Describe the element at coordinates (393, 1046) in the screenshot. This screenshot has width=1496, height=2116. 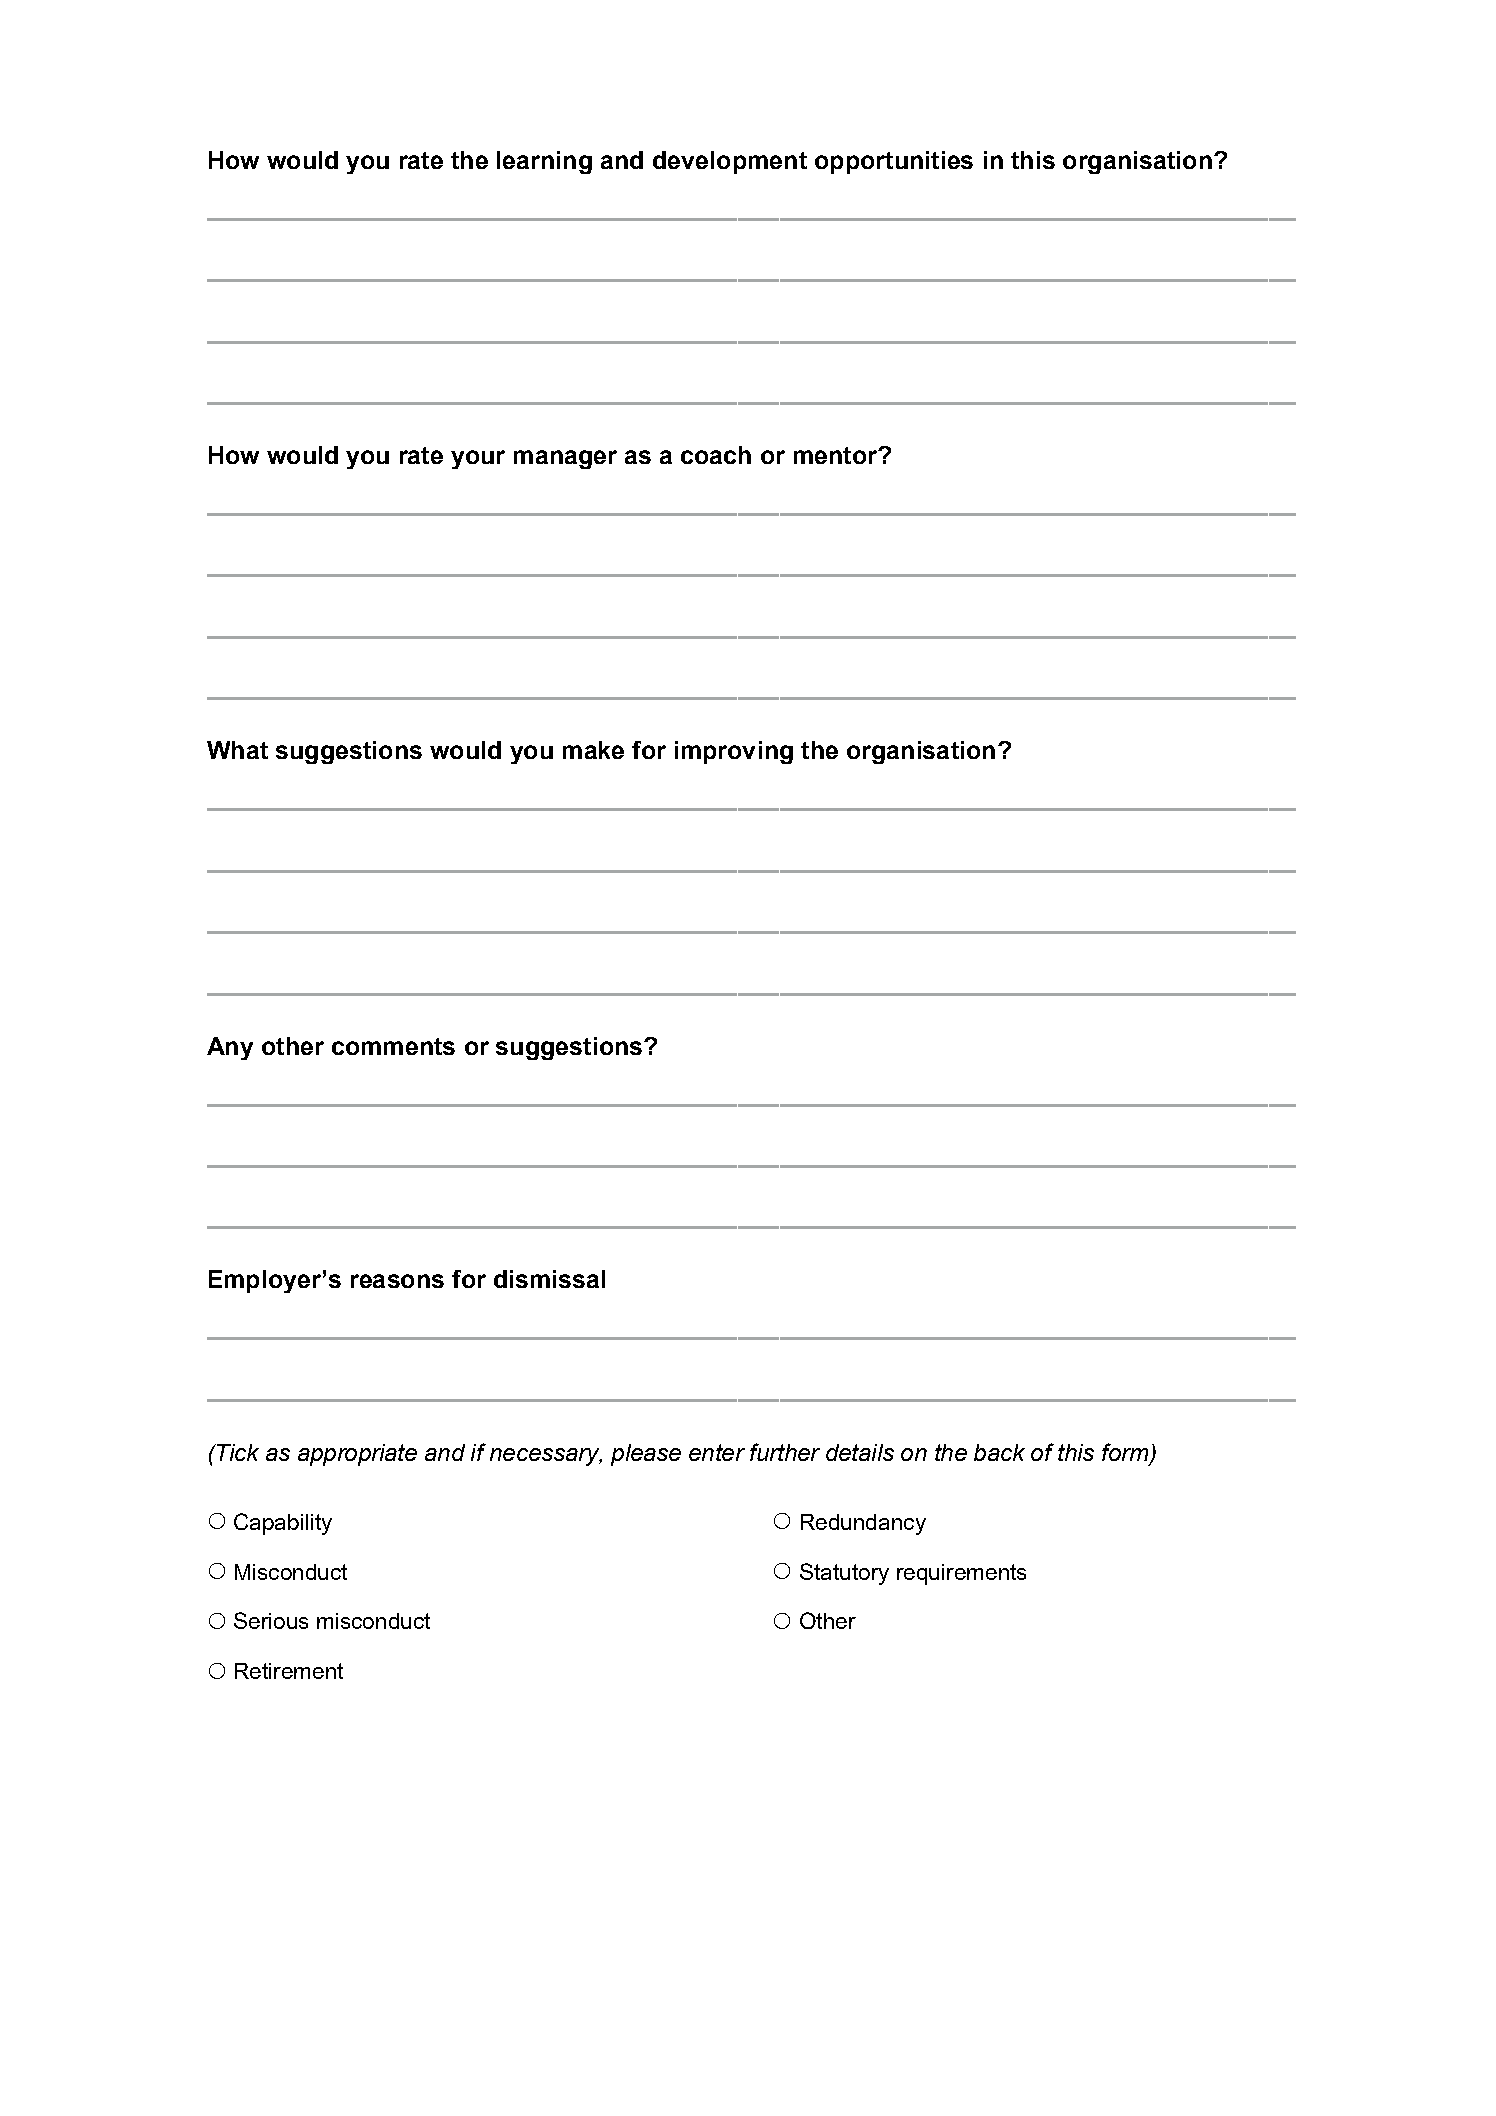
I see `comments` at that location.
